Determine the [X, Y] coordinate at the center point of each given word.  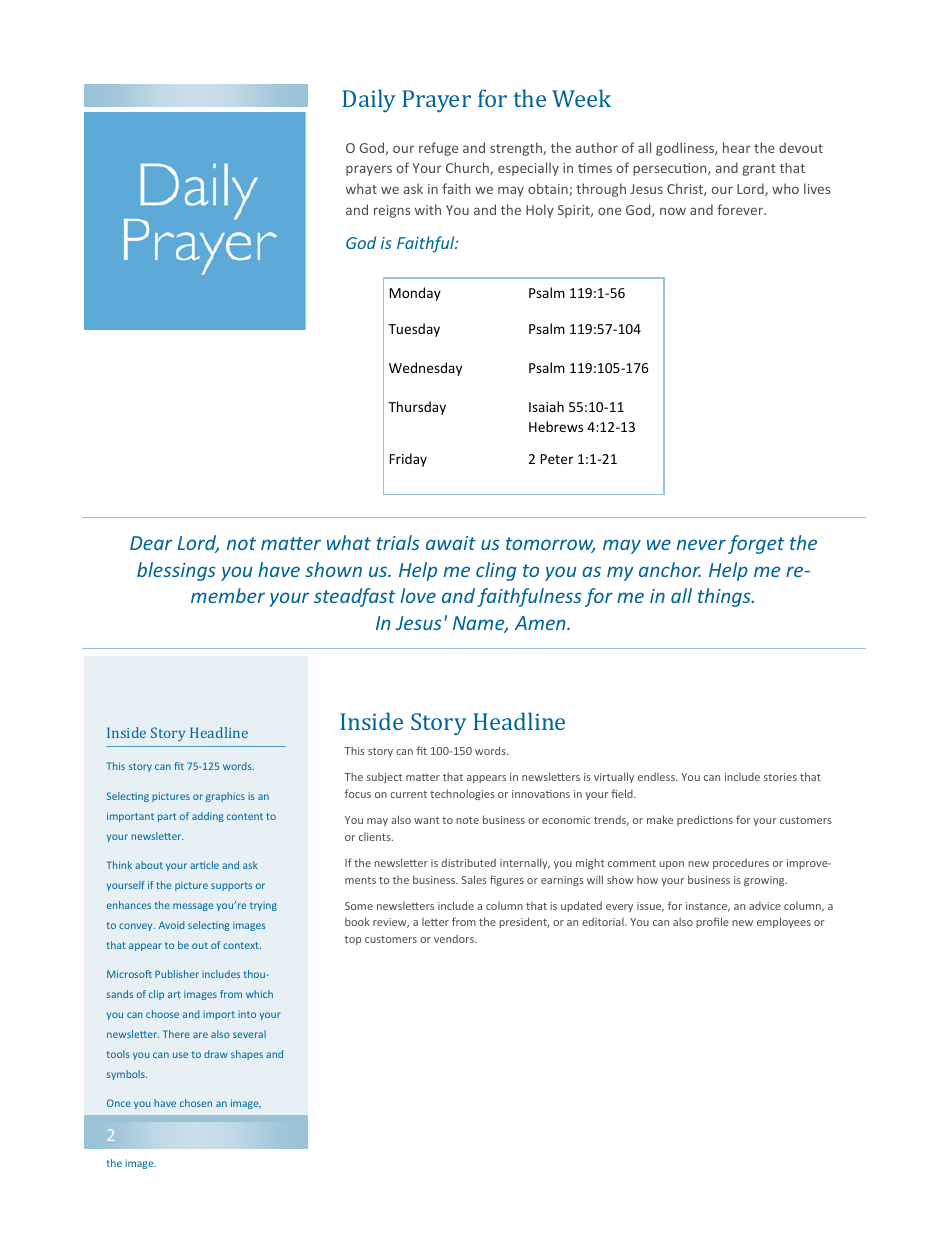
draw [216, 1054]
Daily [369, 100]
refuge [438, 149]
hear [737, 147]
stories [780, 777]
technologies [462, 794]
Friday [408, 460]
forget [756, 544]
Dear [151, 543]
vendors [455, 938]
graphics [225, 797]
